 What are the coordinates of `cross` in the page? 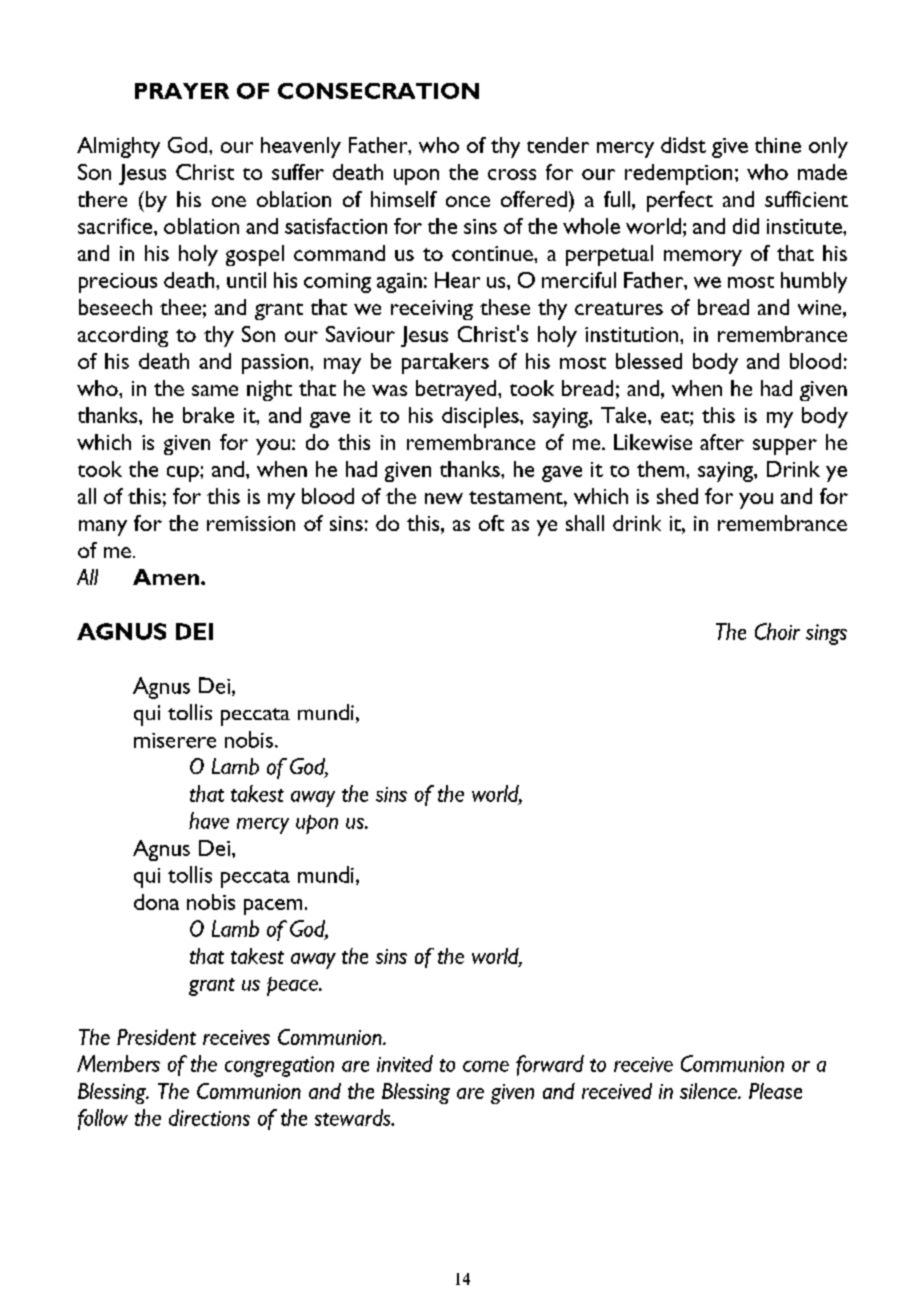 It's located at (512, 174).
